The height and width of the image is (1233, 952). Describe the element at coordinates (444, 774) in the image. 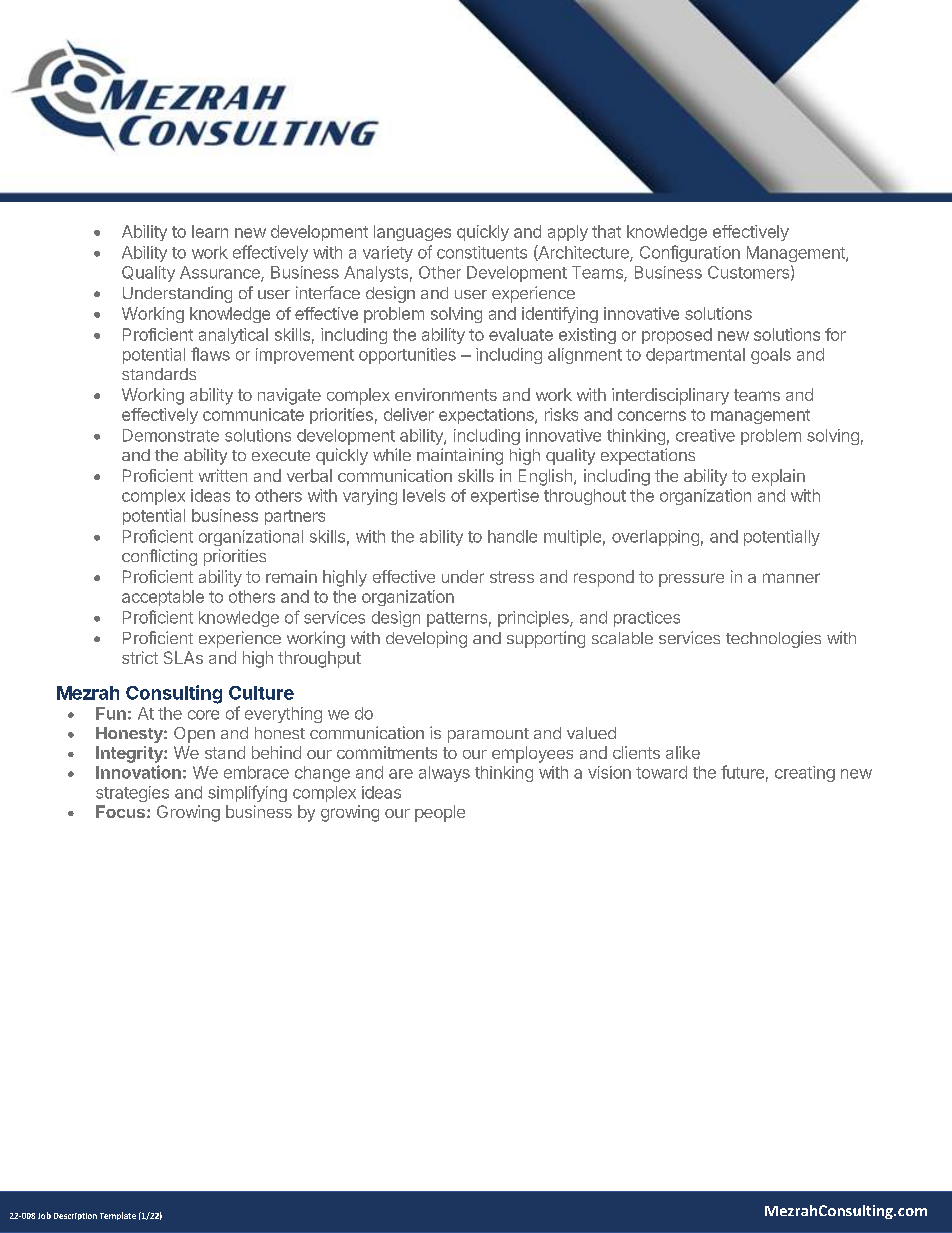

I see `always` at that location.
